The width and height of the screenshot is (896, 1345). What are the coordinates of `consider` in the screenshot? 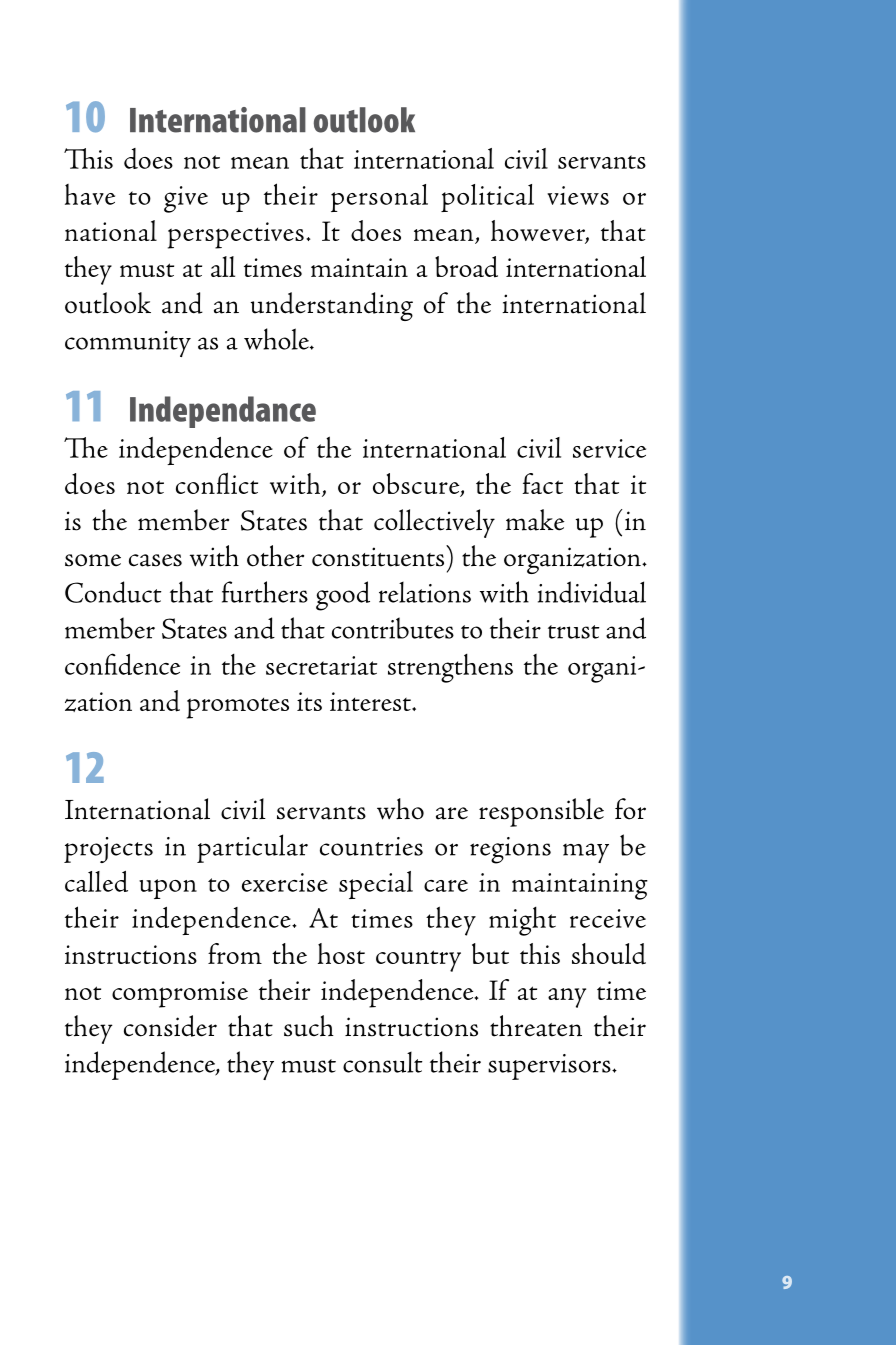 It's located at (170, 1026).
